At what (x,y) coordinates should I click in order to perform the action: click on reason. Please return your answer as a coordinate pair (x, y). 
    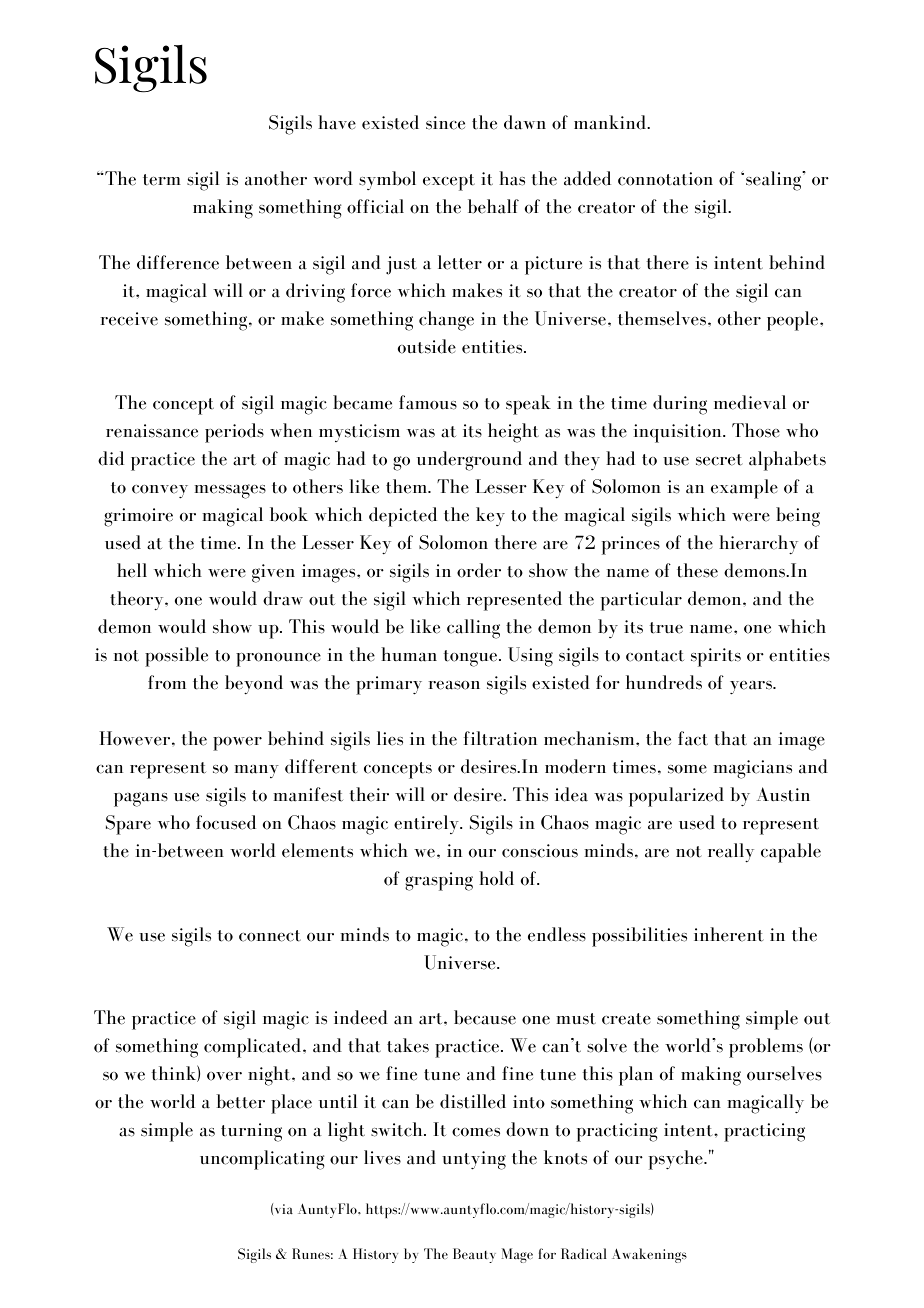
    Looking at the image, I should click on (454, 685).
